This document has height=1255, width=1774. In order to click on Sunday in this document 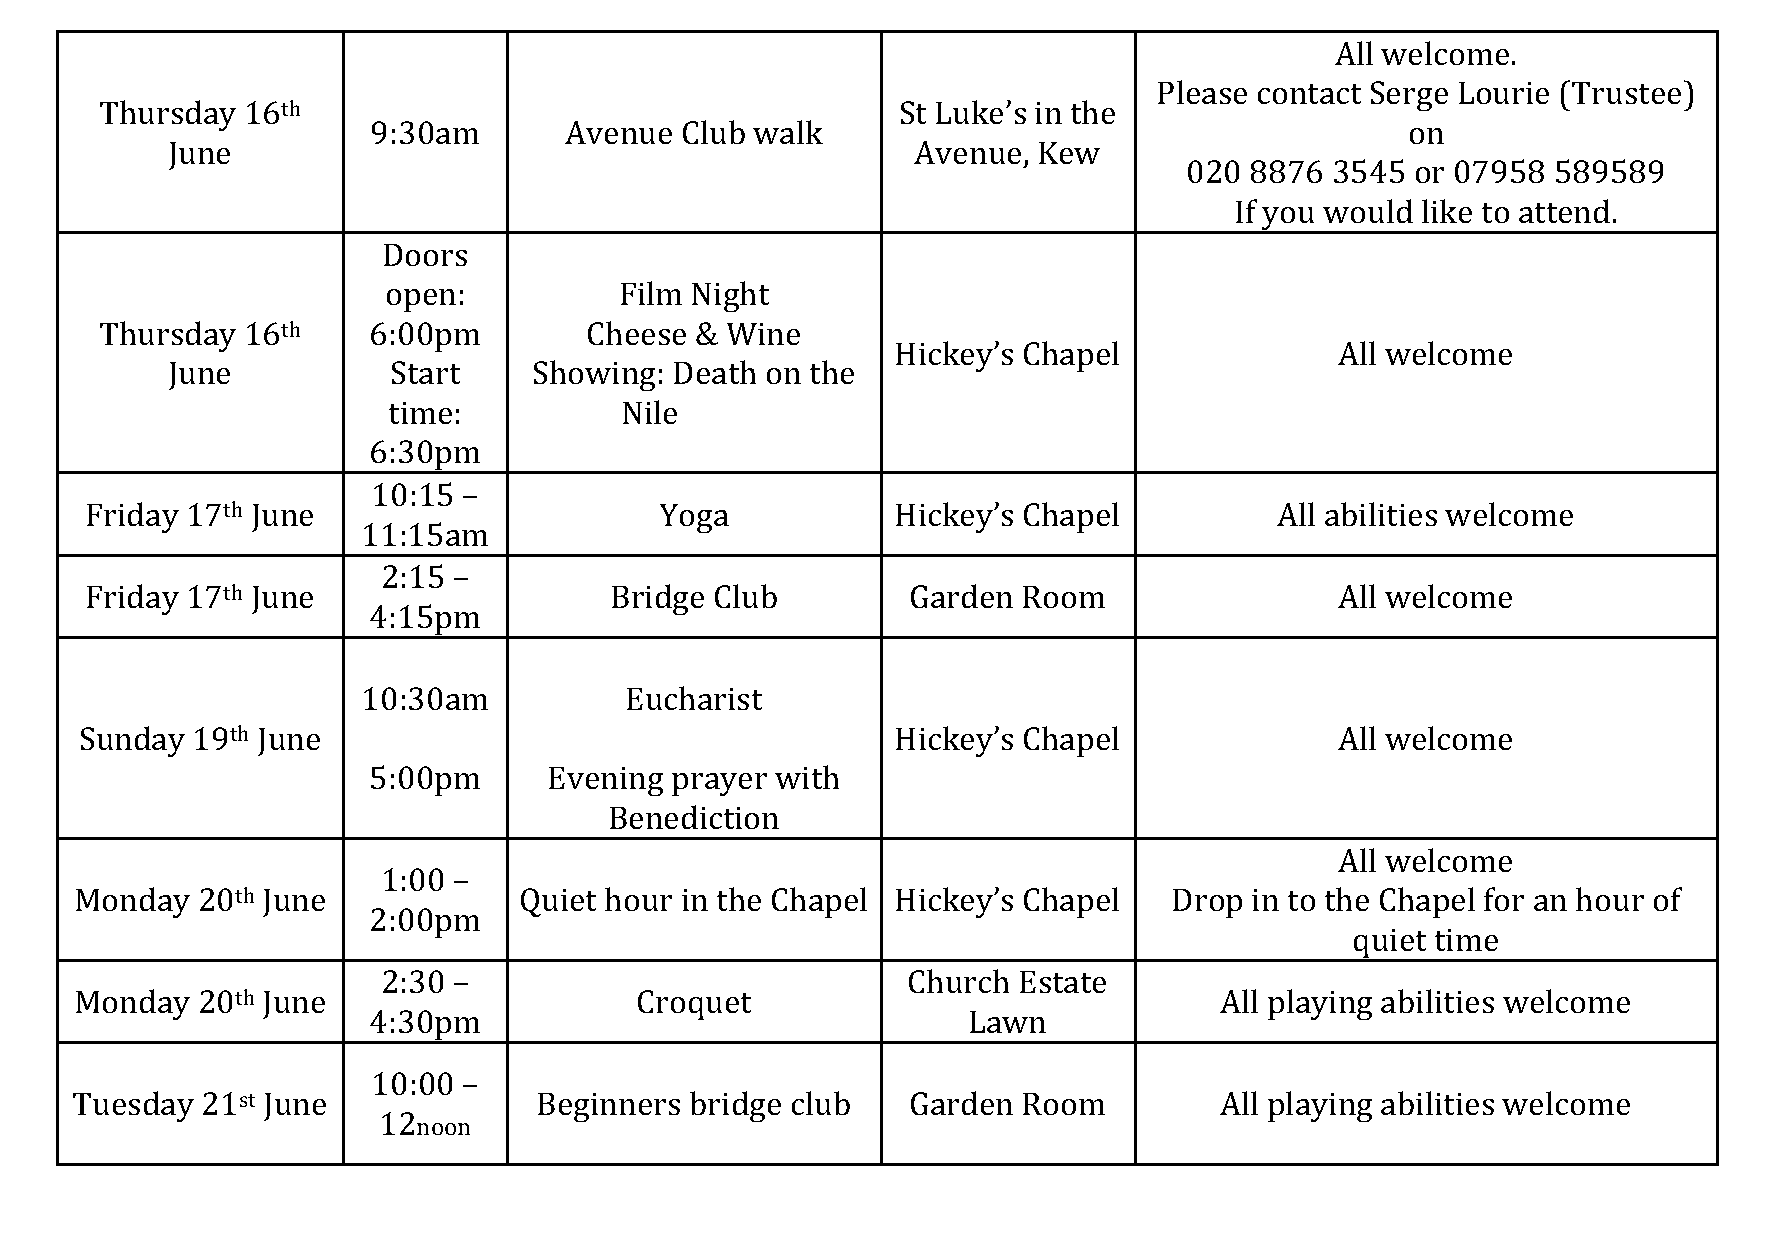, I will do `click(133, 741)`.
